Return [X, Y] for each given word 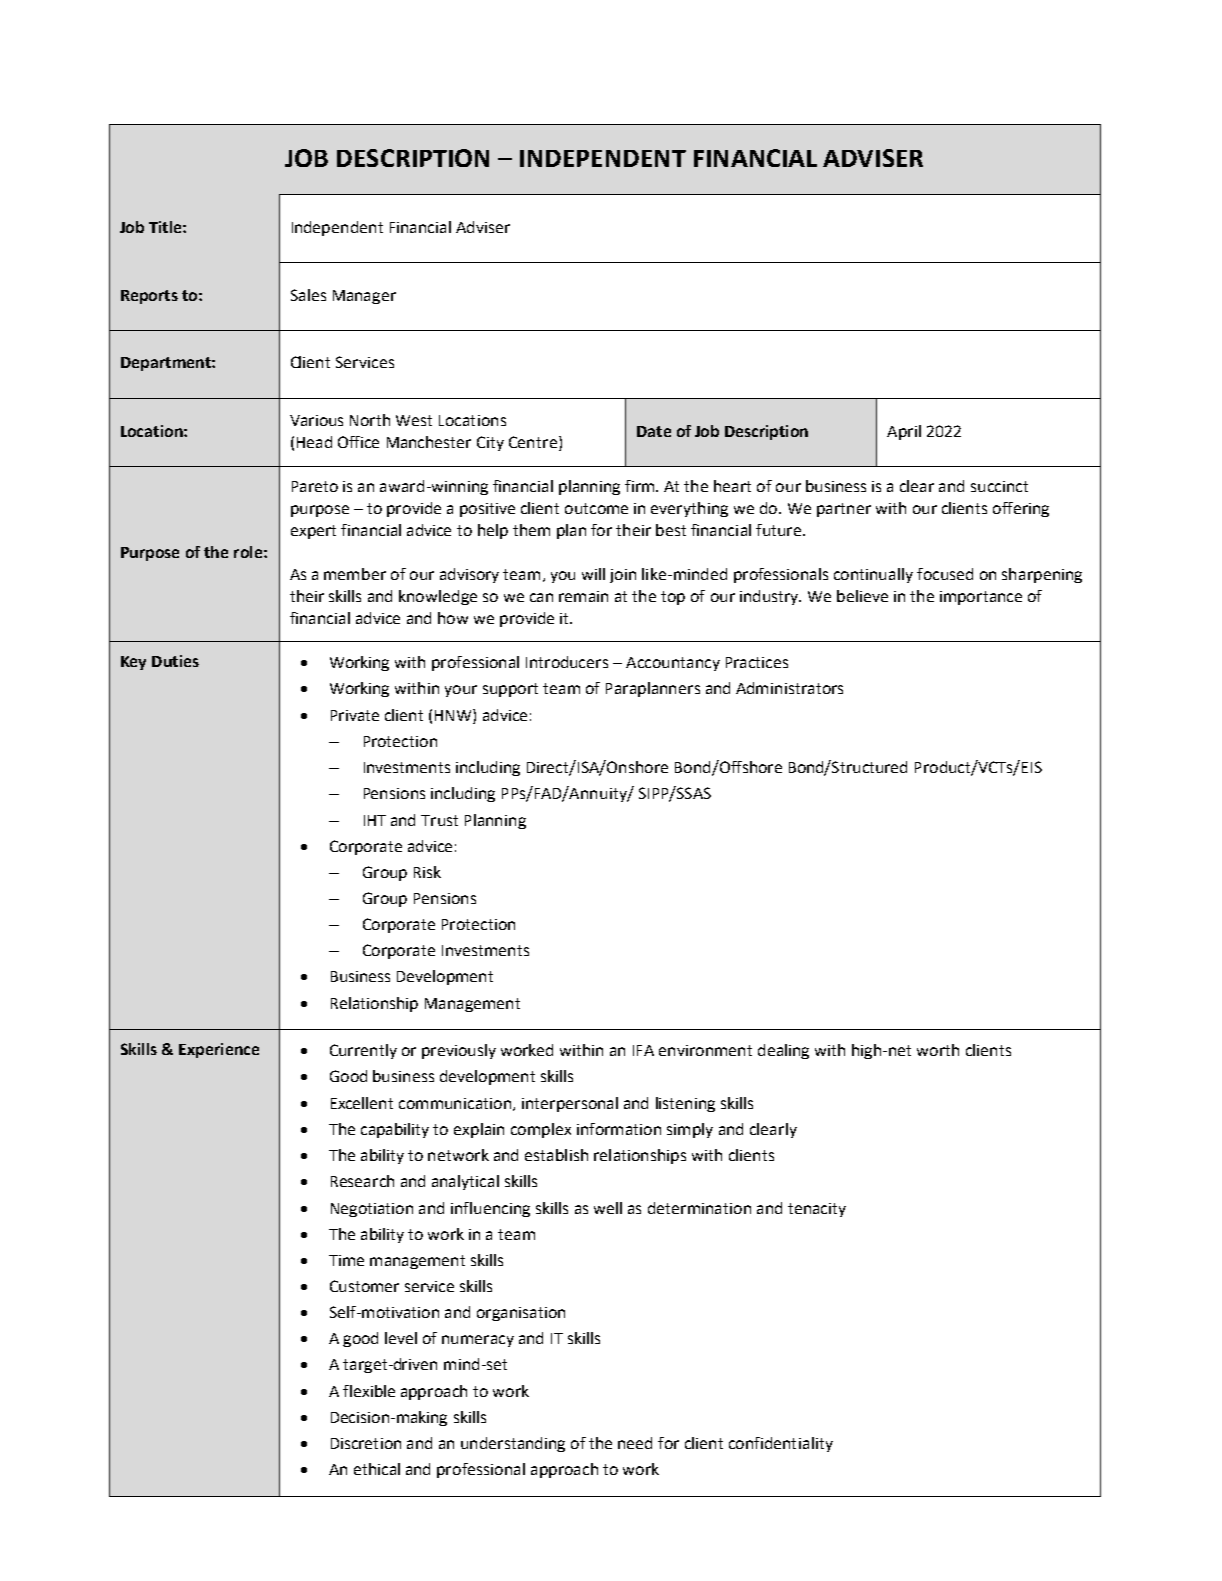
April [904, 432]
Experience [219, 1050]
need [635, 1443]
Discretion [366, 1443]
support [510, 690]
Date [654, 431]
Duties [175, 661]
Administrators [789, 688]
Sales [308, 295]
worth [938, 1050]
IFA [643, 1050]
